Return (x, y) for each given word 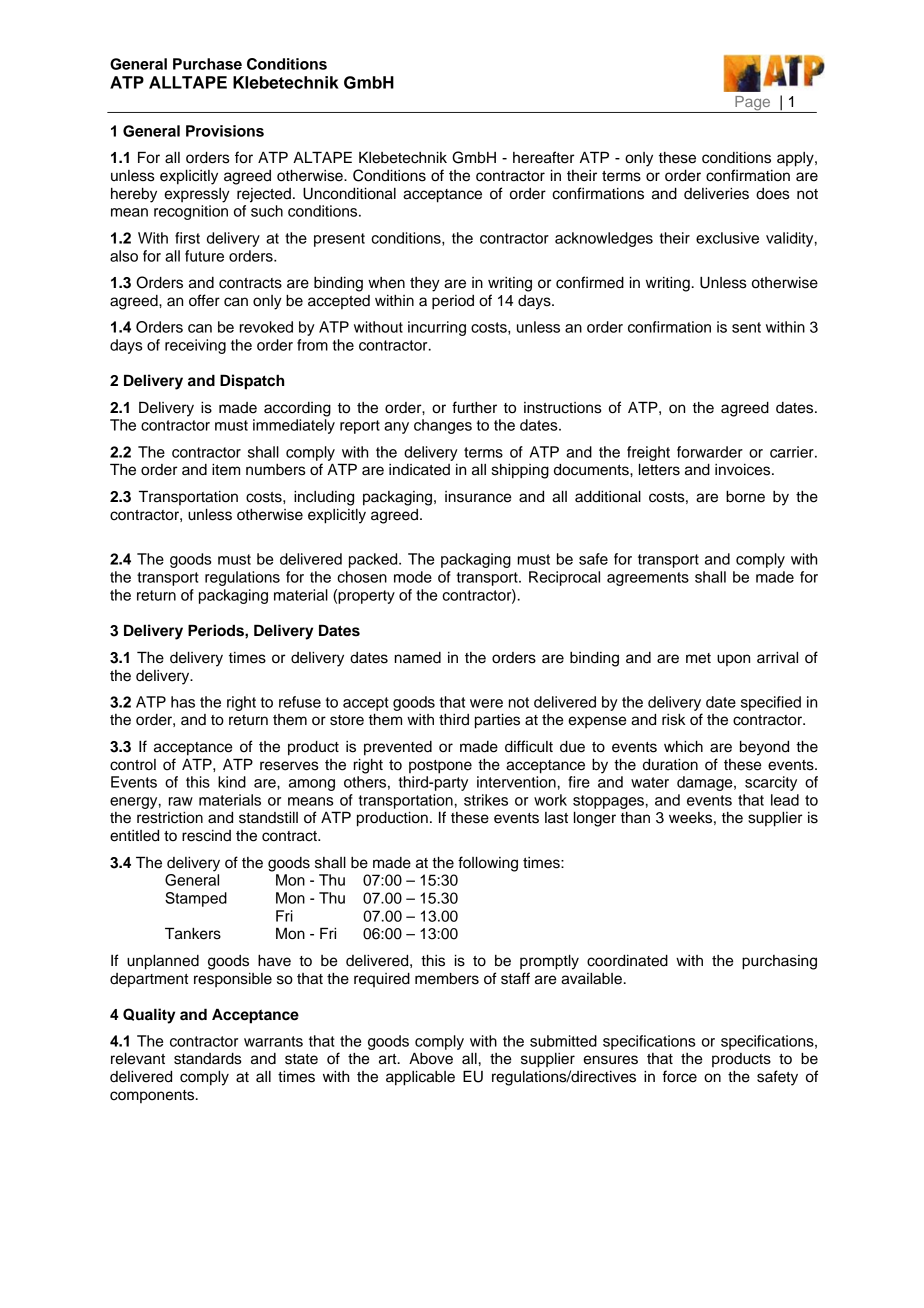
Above (431, 1058)
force (680, 1076)
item (226, 470)
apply (796, 159)
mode (413, 577)
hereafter (544, 157)
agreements (648, 579)
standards (208, 1059)
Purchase (207, 64)
